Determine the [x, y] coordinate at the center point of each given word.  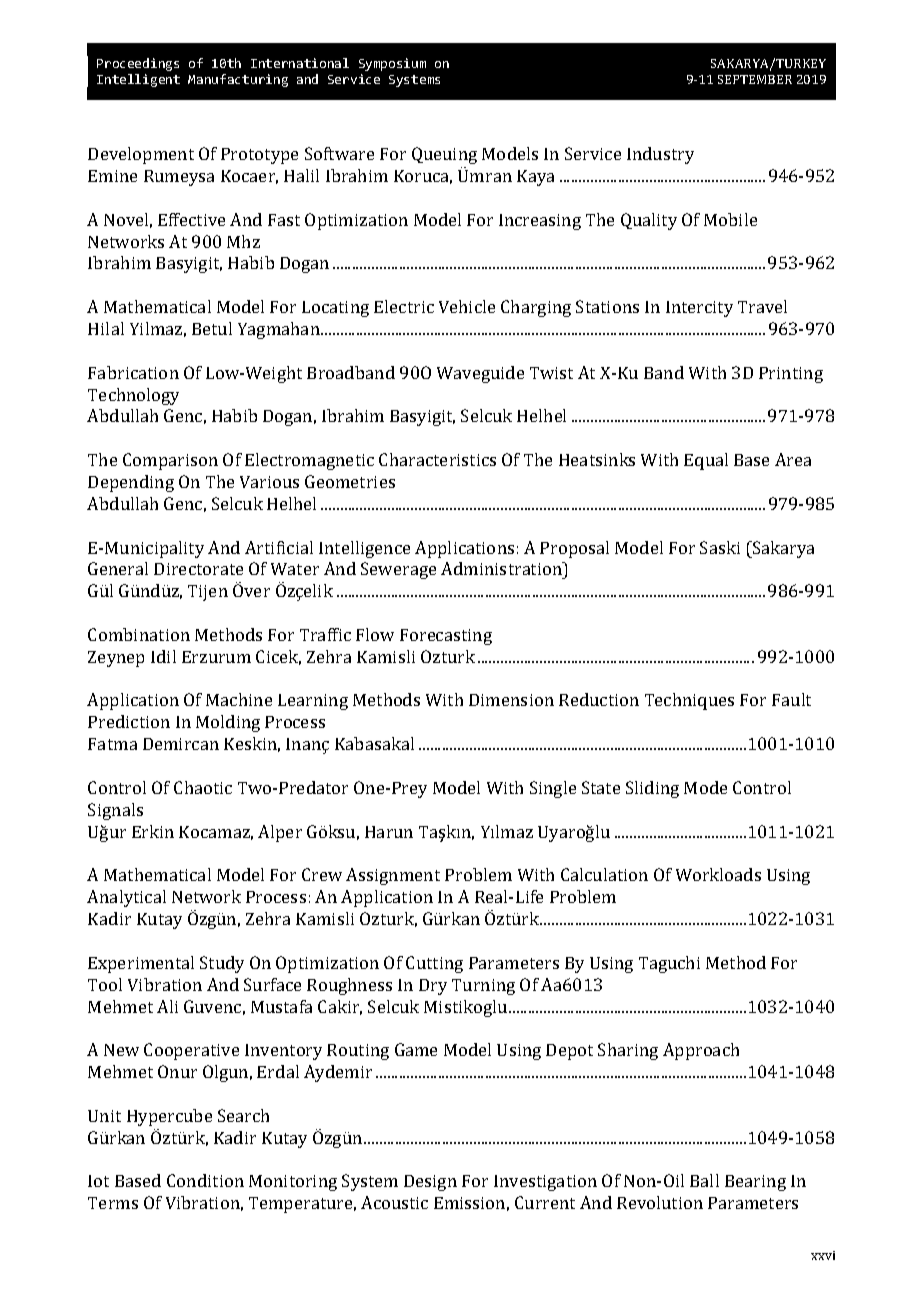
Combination [139, 634]
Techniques [689, 701]
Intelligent [138, 80]
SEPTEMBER [755, 79]
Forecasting [446, 637]
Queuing [444, 155]
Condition [205, 1180]
